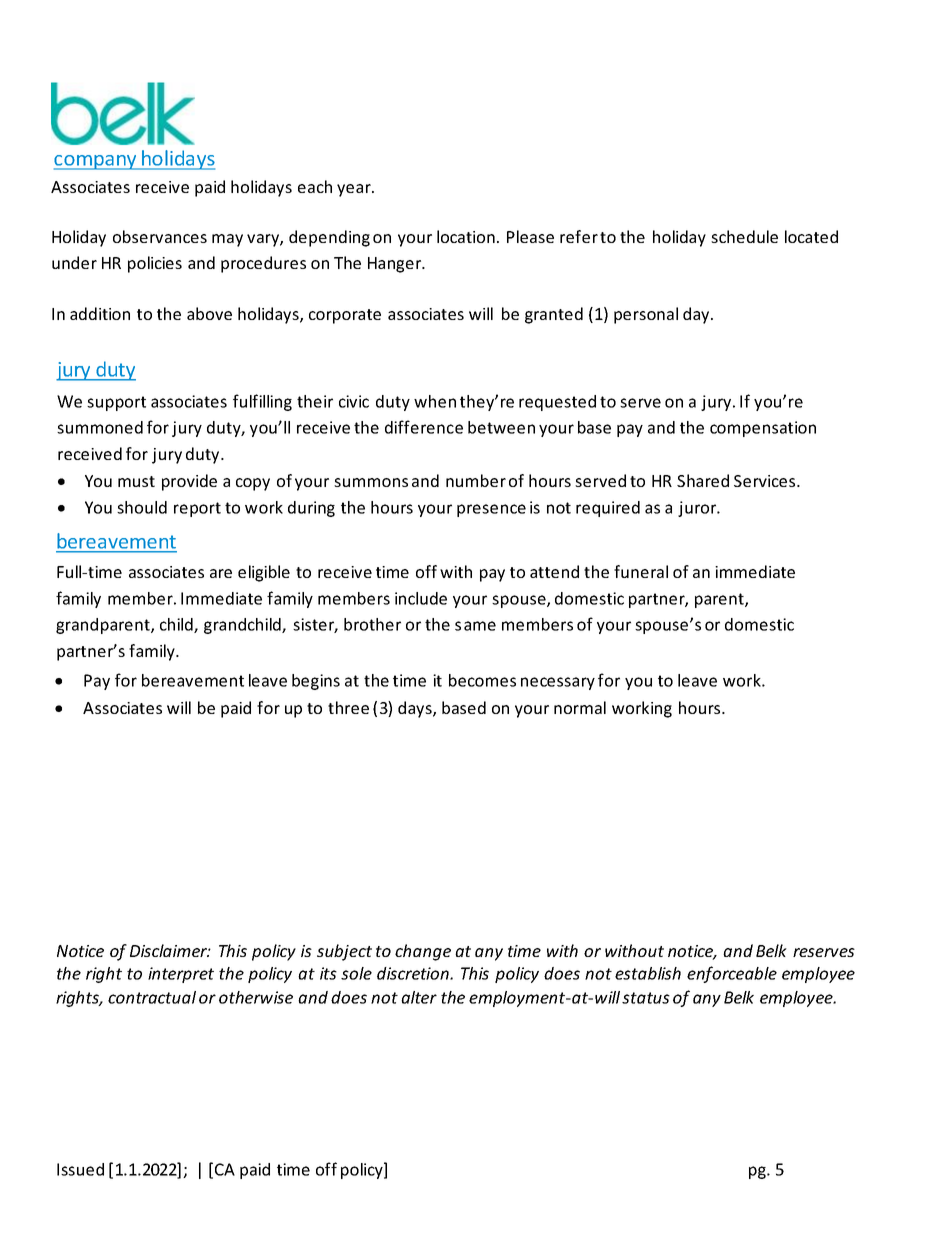  Describe the element at coordinates (142, 507) in the page. I see `should` at that location.
